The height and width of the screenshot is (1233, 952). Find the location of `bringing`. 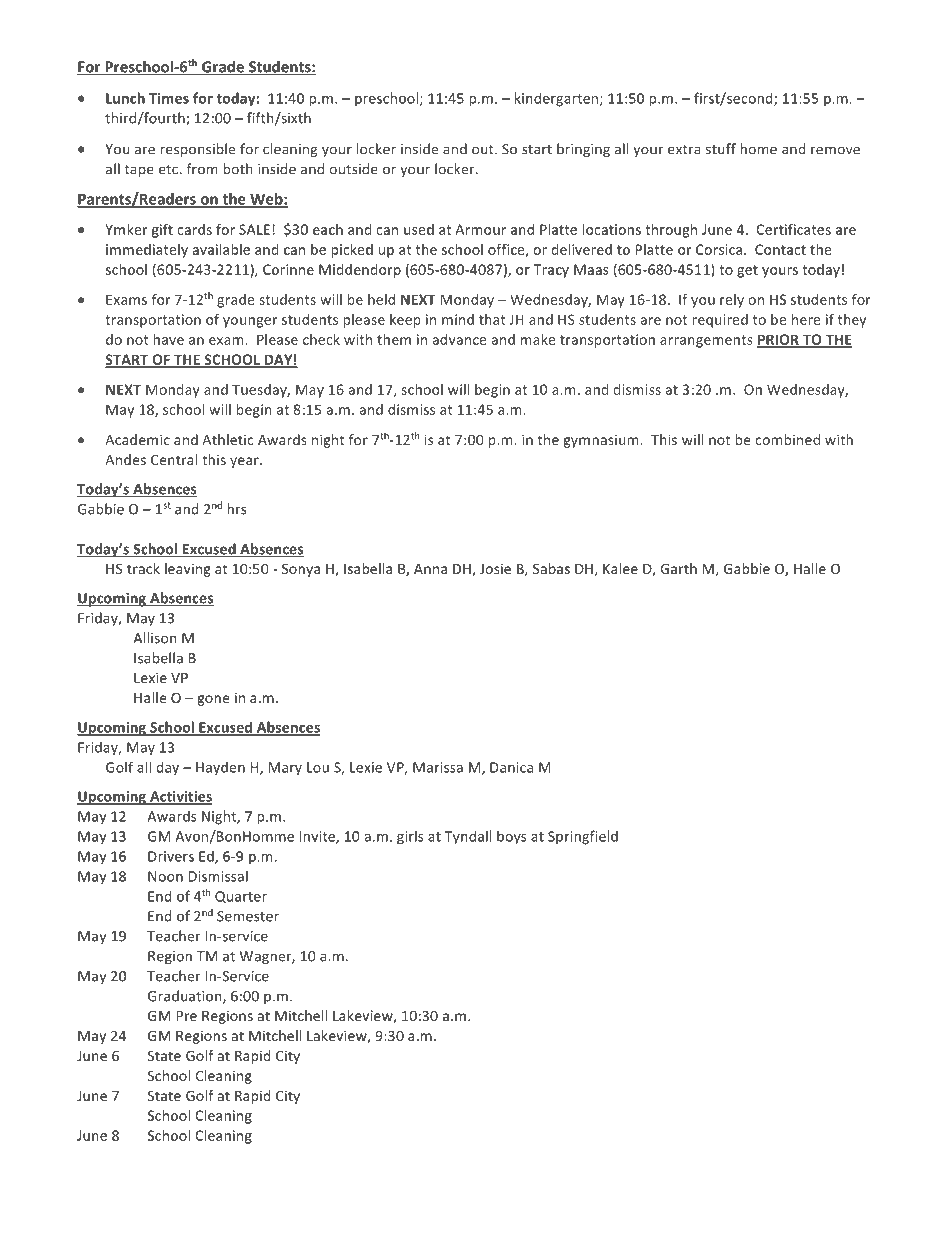

bringing is located at coordinates (583, 150).
